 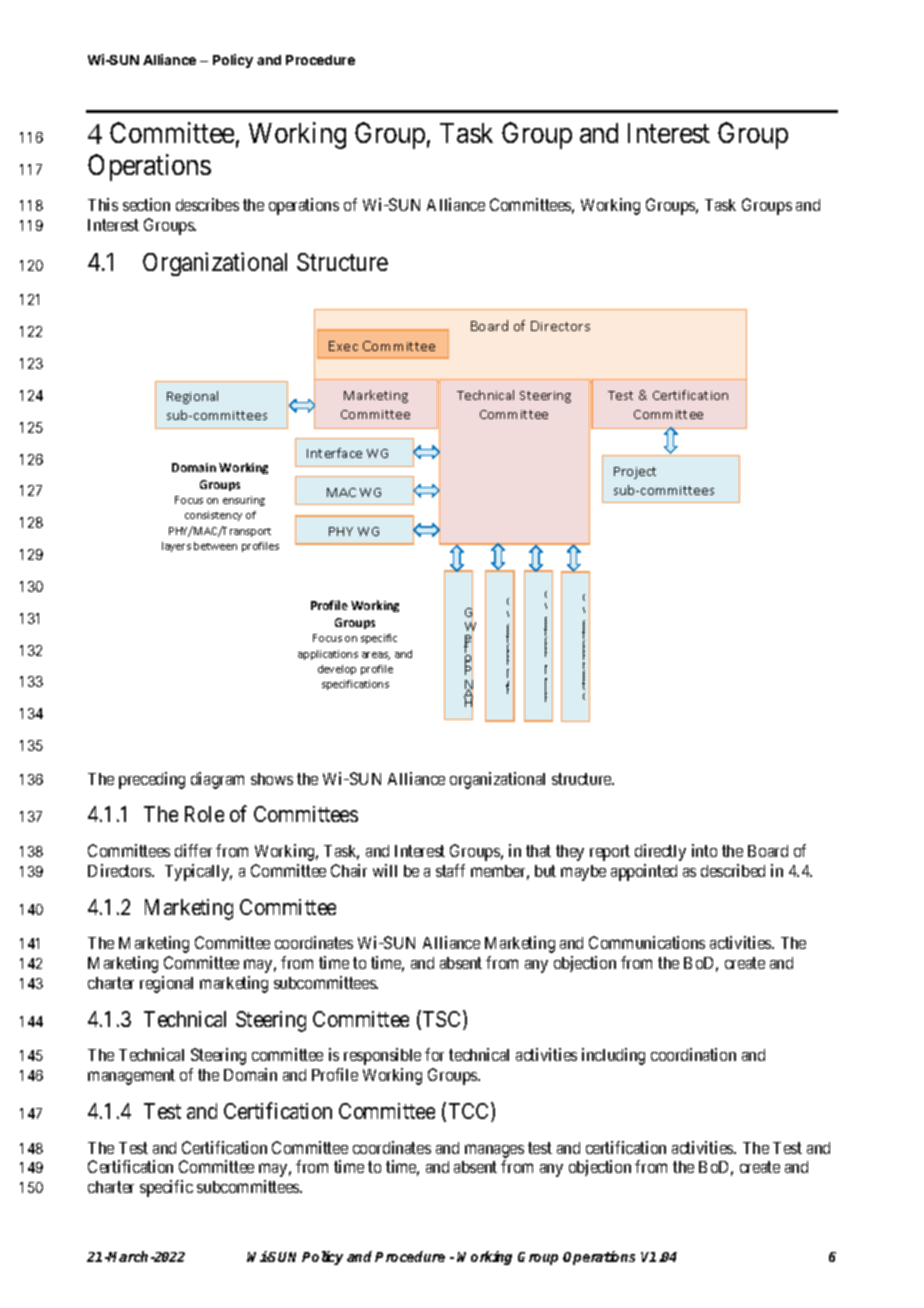 What do you see at coordinates (337, 670) in the image?
I see `develop` at bounding box center [337, 670].
